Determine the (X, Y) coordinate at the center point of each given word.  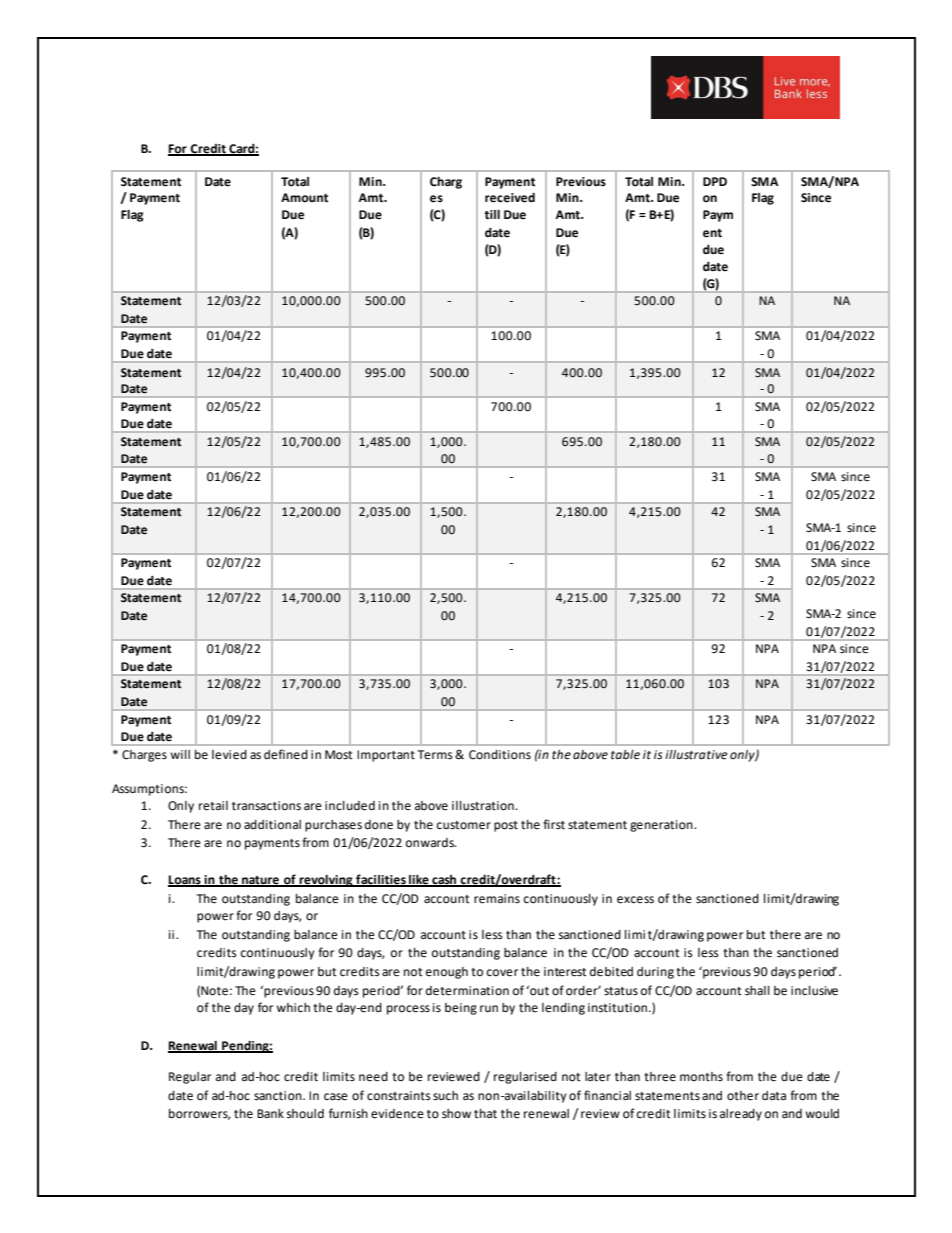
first (554, 824)
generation (662, 826)
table (625, 755)
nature (260, 881)
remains (497, 899)
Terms (435, 755)
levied (229, 755)
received (510, 198)
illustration (484, 806)
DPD (715, 181)
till (492, 215)
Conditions (500, 755)
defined (286, 754)
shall (757, 991)
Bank (270, 1114)
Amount (304, 198)
